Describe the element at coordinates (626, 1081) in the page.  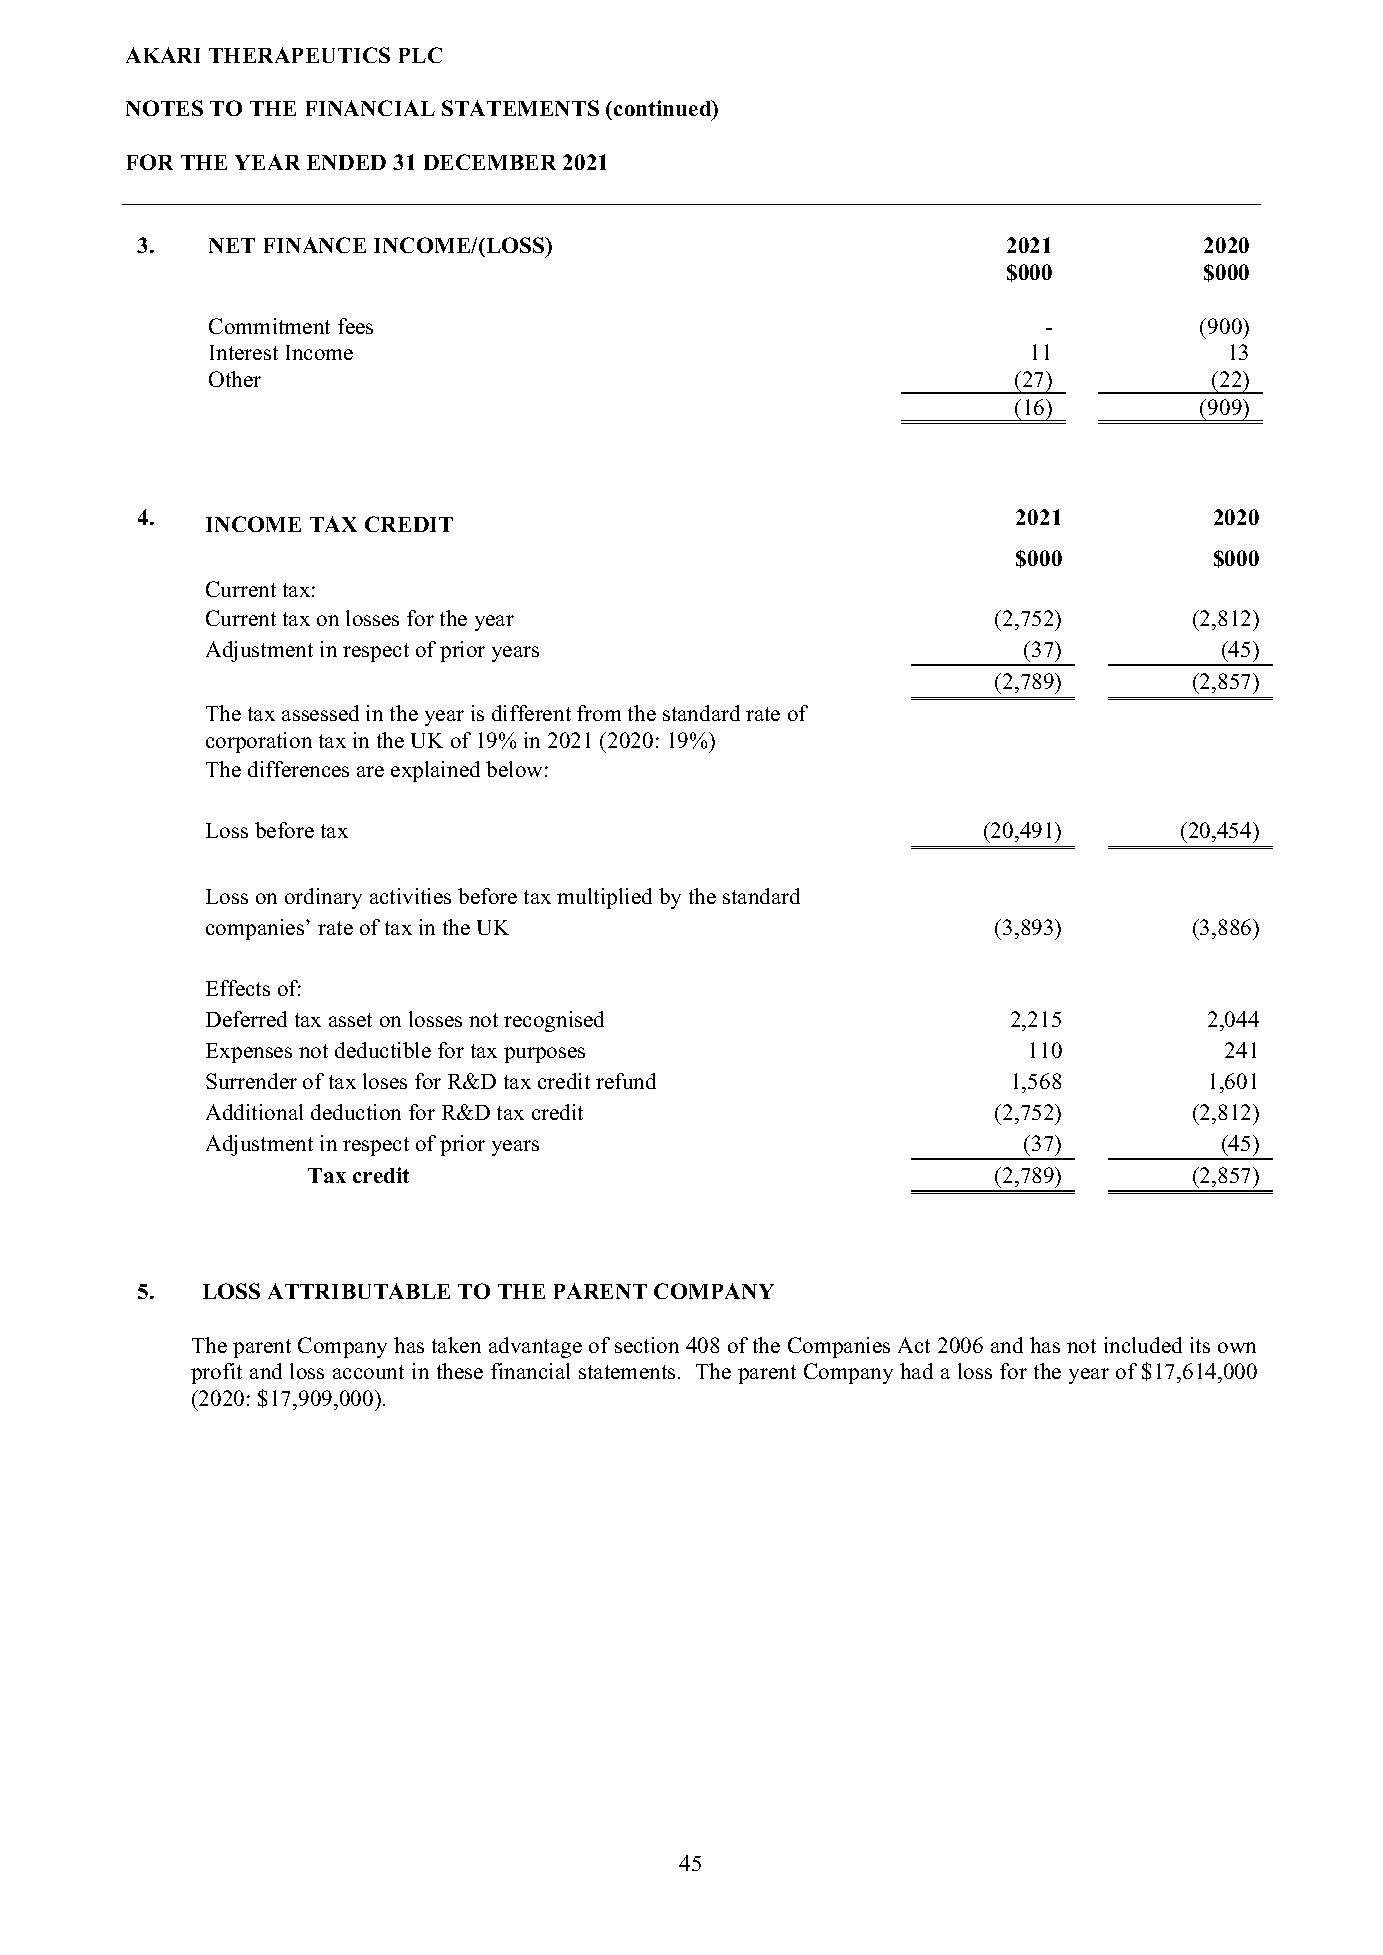
I see `refund` at that location.
